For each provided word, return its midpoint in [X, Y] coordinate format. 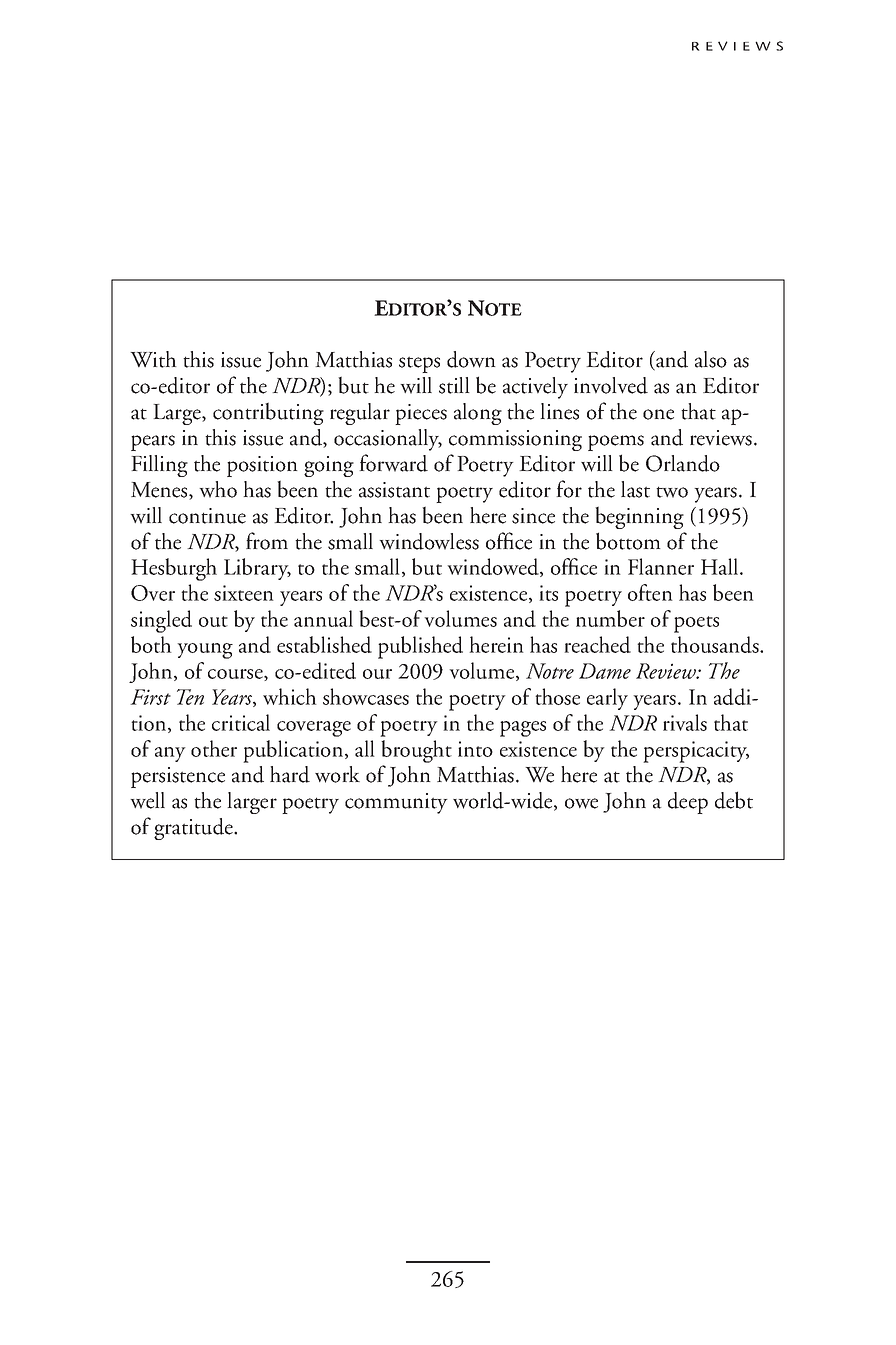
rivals [685, 722]
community [396, 803]
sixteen [244, 593]
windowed [494, 567]
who [218, 489]
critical [241, 722]
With [153, 359]
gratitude [194, 829]
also [711, 359]
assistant [394, 490]
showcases [366, 696]
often [650, 592]
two [672, 492]
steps [419, 364]
